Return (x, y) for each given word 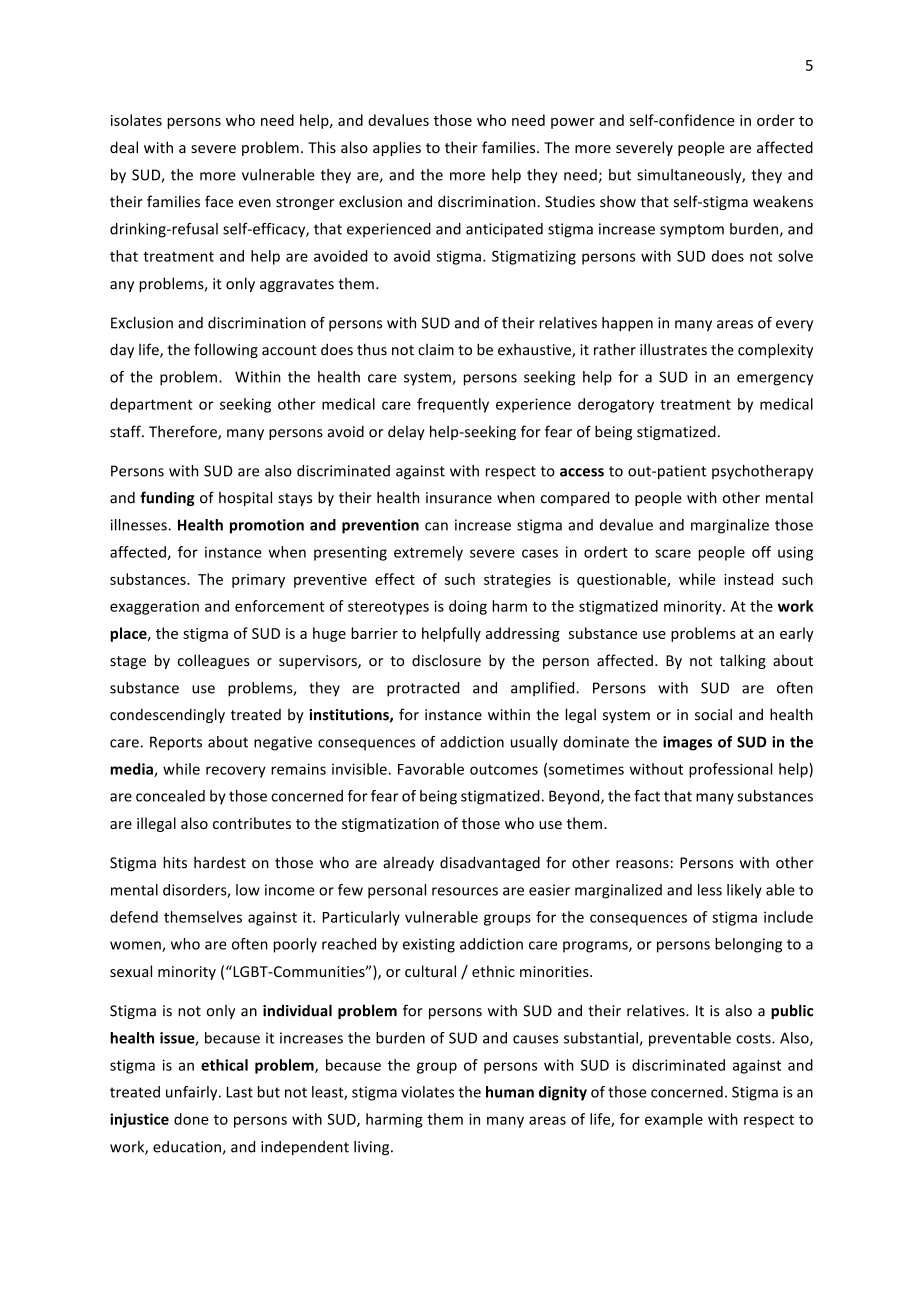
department (151, 405)
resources (465, 891)
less (710, 890)
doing (468, 607)
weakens (783, 201)
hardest (220, 862)
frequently (453, 405)
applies (397, 148)
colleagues (214, 661)
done (191, 1119)
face (219, 201)
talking (743, 661)
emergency (775, 380)
